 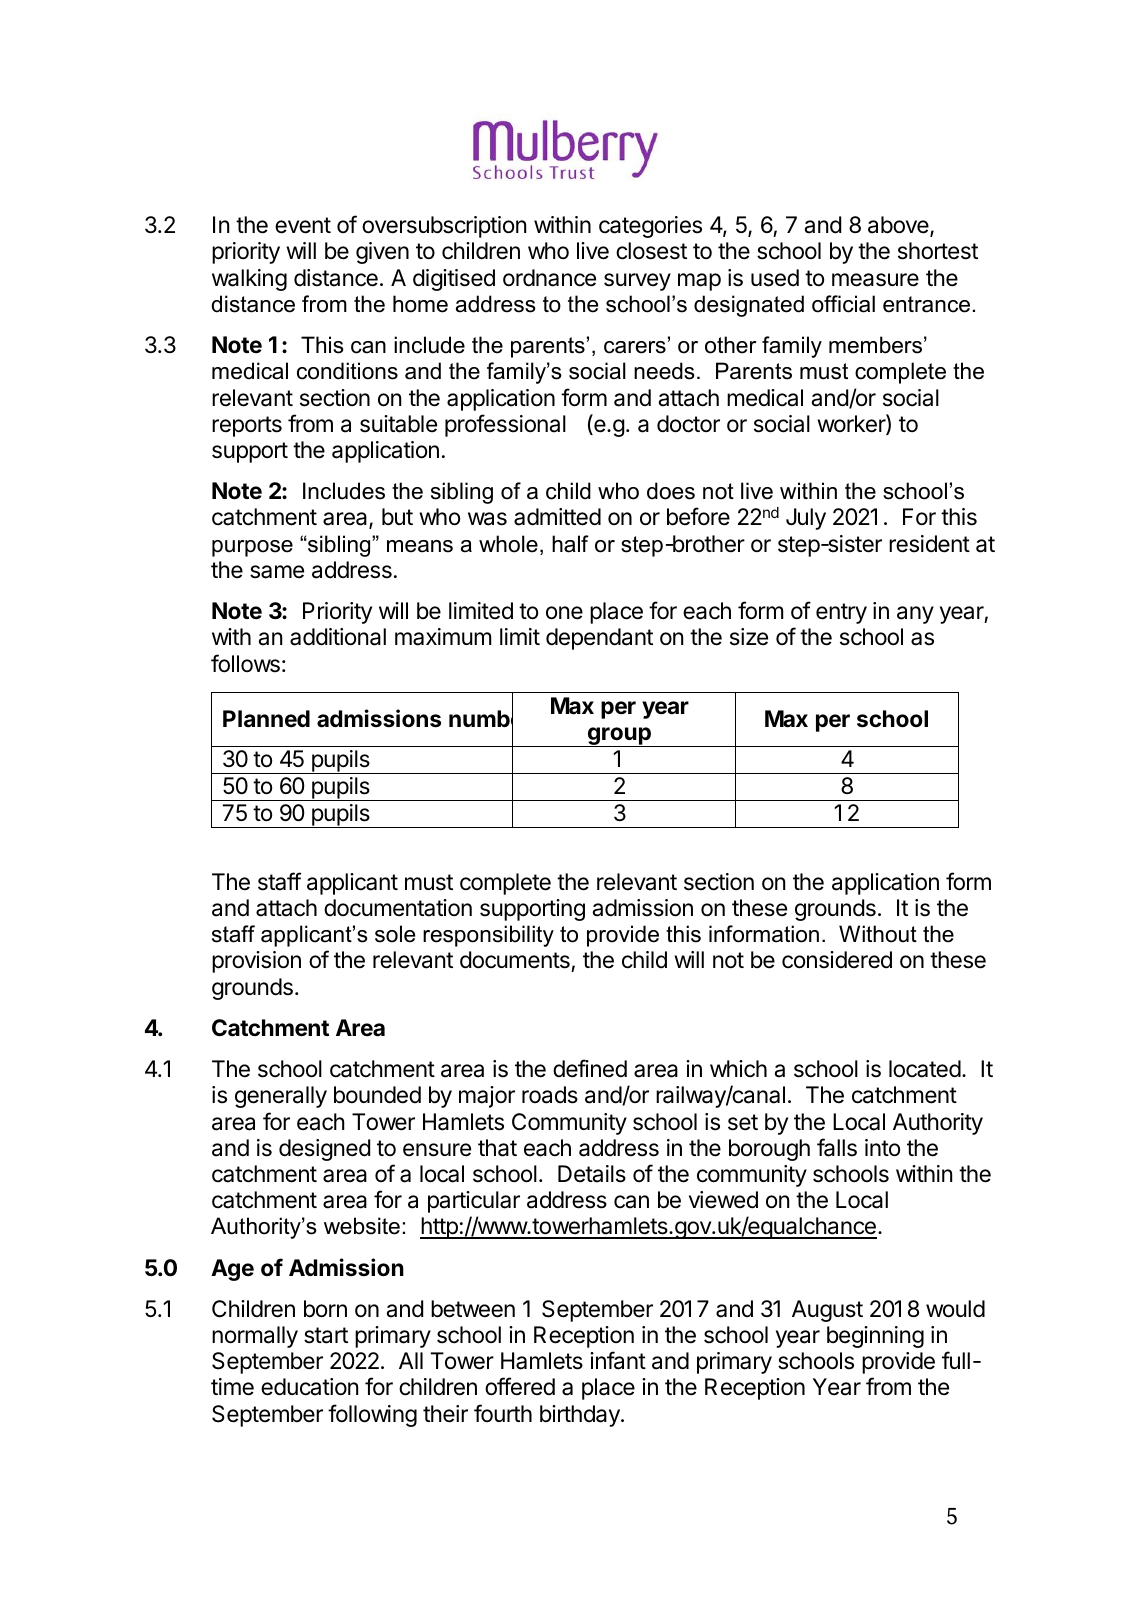 I want to click on start, so click(x=326, y=1335).
